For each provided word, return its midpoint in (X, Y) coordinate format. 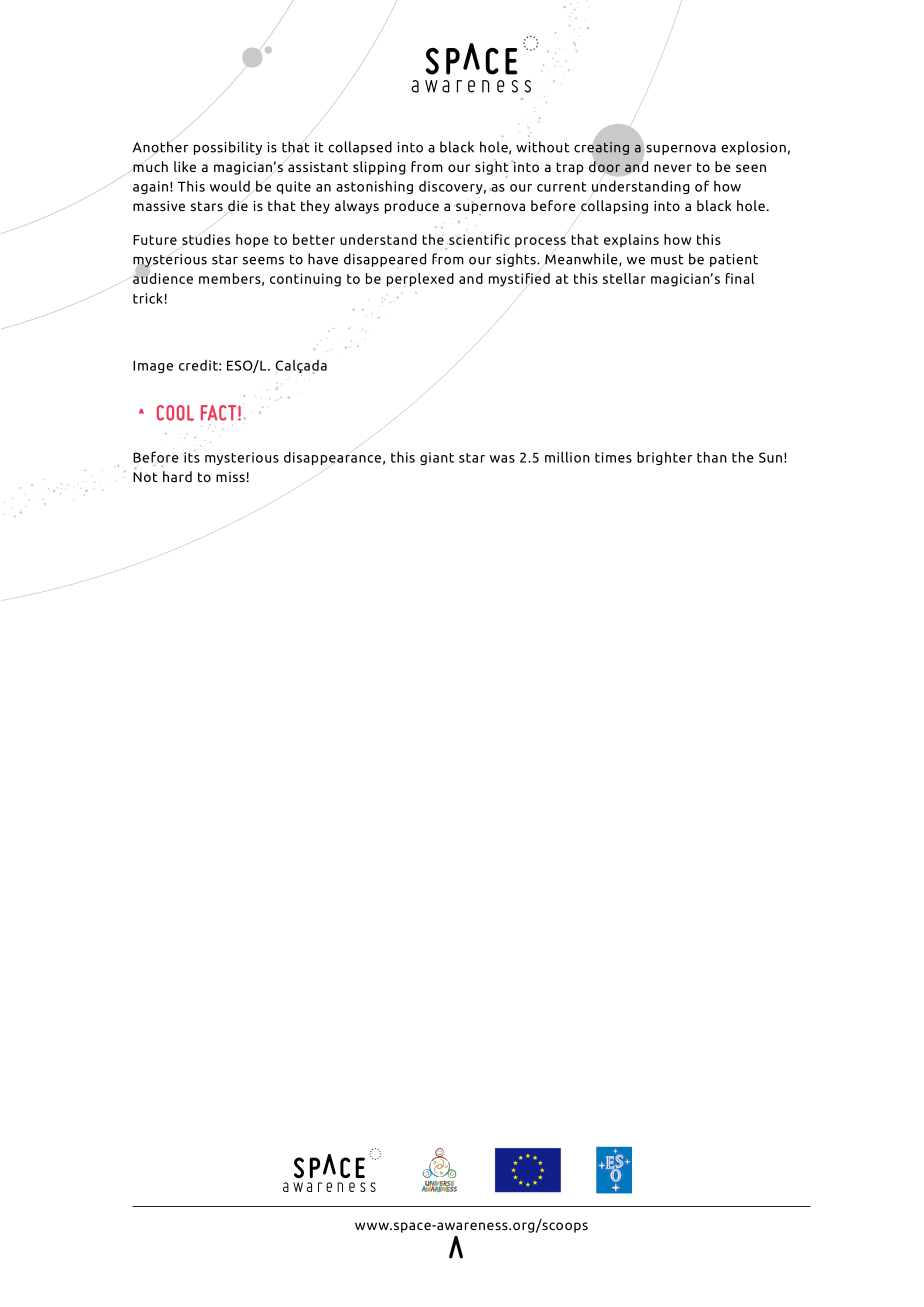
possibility (228, 148)
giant (437, 458)
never (673, 168)
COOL (175, 413)
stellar (624, 278)
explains (631, 241)
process (540, 242)
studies (206, 239)
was (502, 459)
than (712, 457)
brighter (664, 458)
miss (230, 477)
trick (148, 298)
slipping (379, 168)
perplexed (420, 280)
